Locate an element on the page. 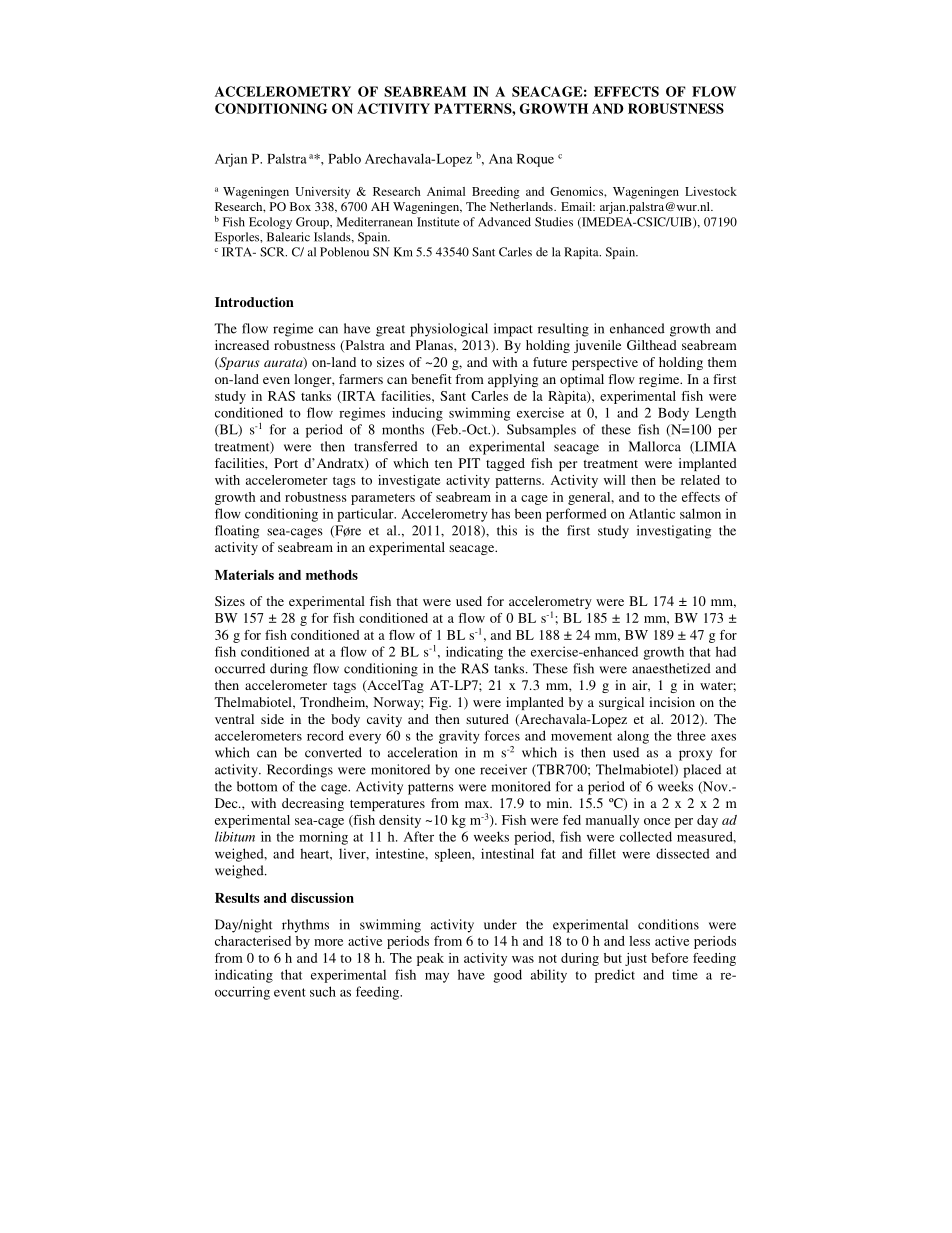  Breeding is located at coordinates (496, 193).
